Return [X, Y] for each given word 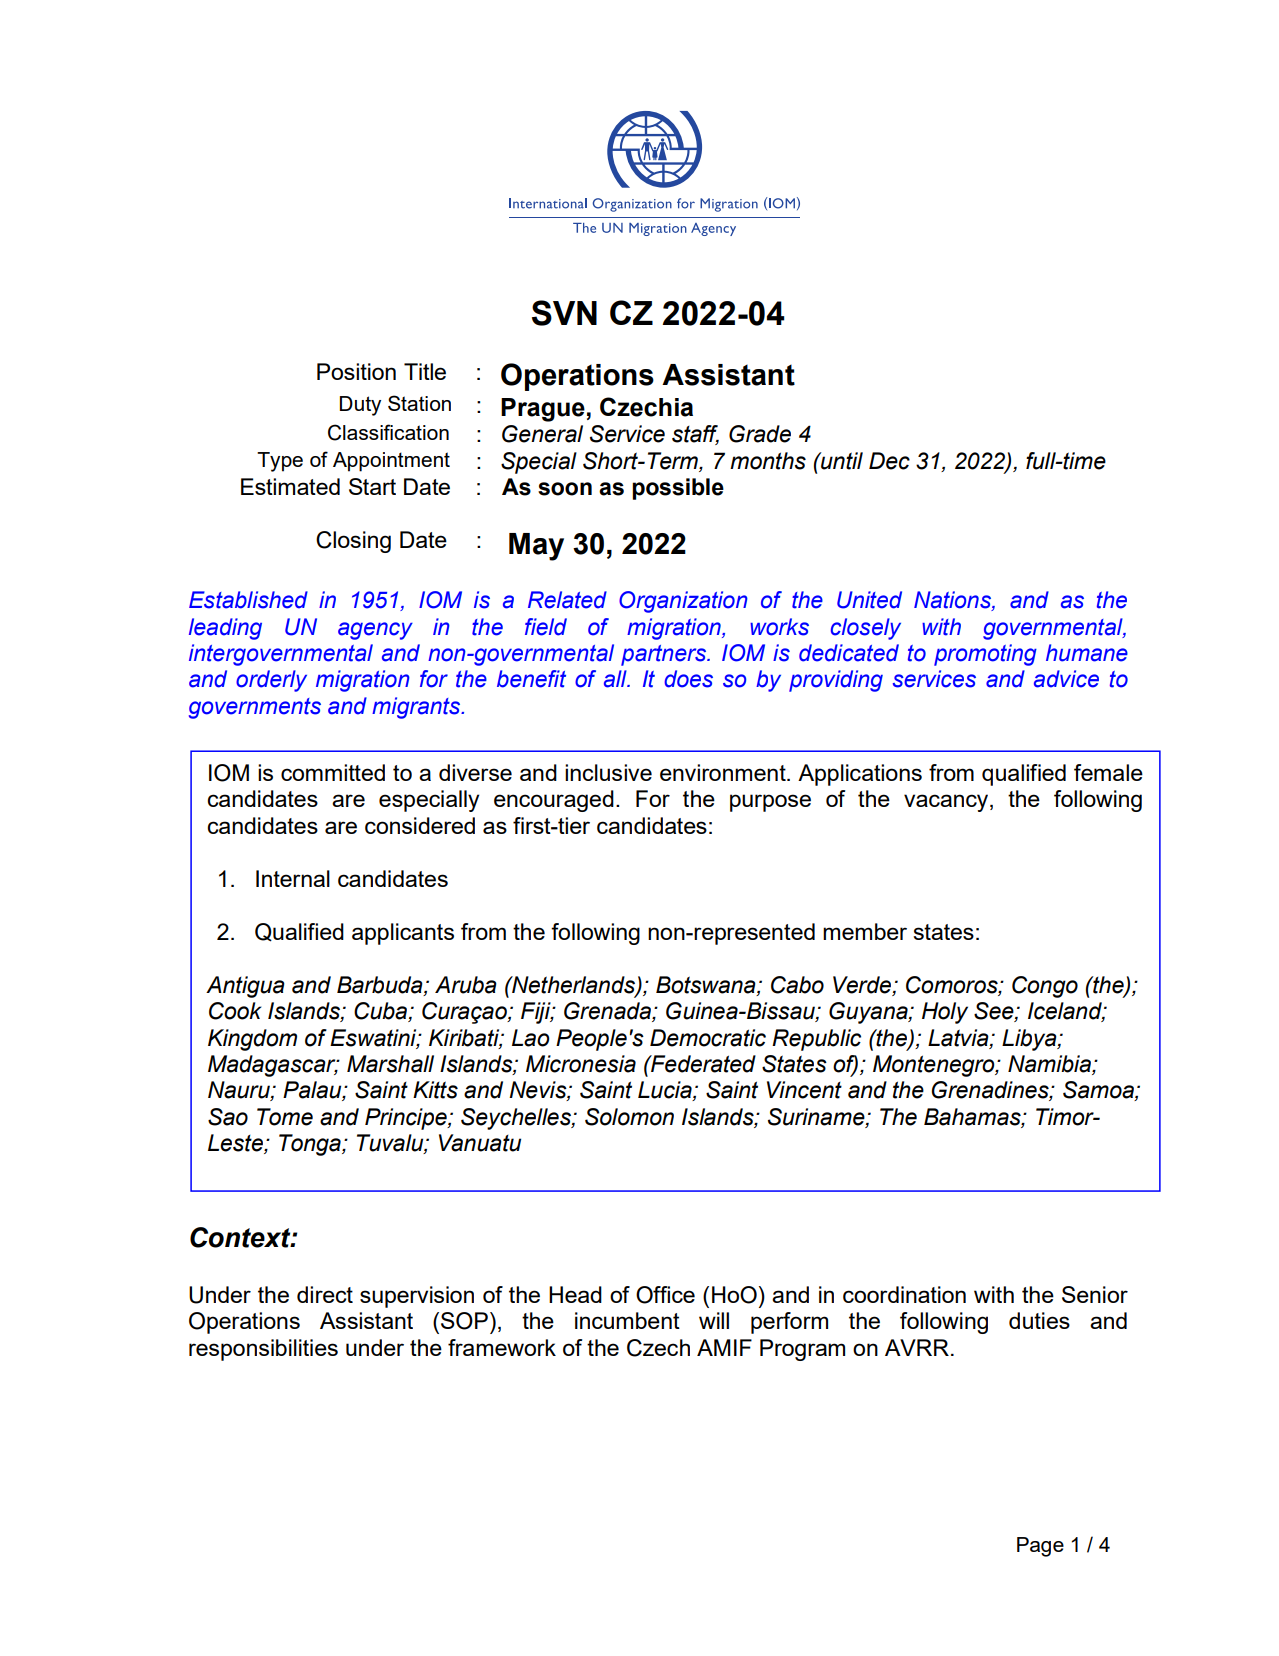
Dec [889, 461]
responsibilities [263, 1350]
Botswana [707, 985]
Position [356, 371]
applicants [403, 934]
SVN [564, 313]
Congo [1045, 987]
